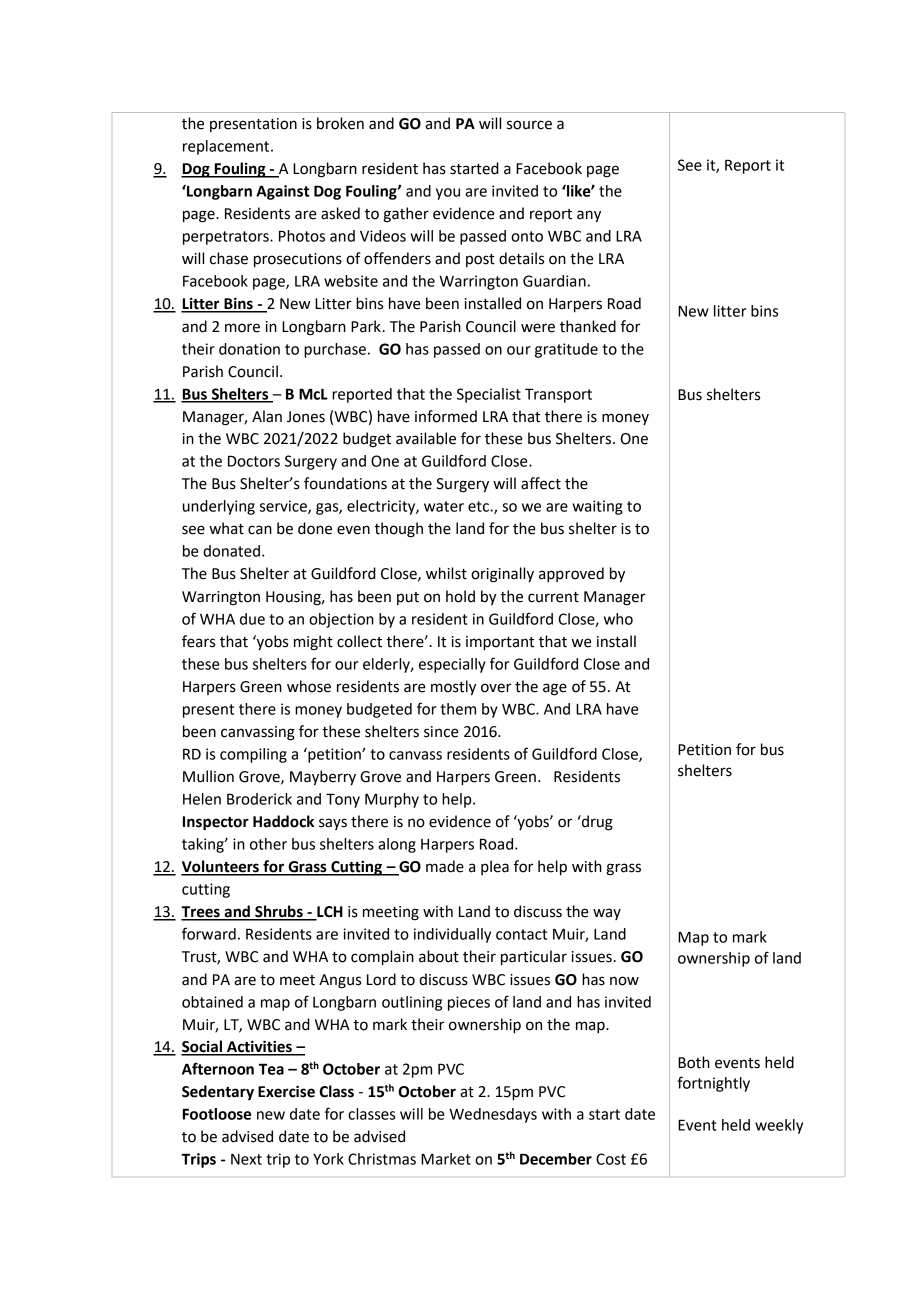 The image size is (924, 1308). Describe the element at coordinates (254, 461) in the page. I see `Doctors` at that location.
